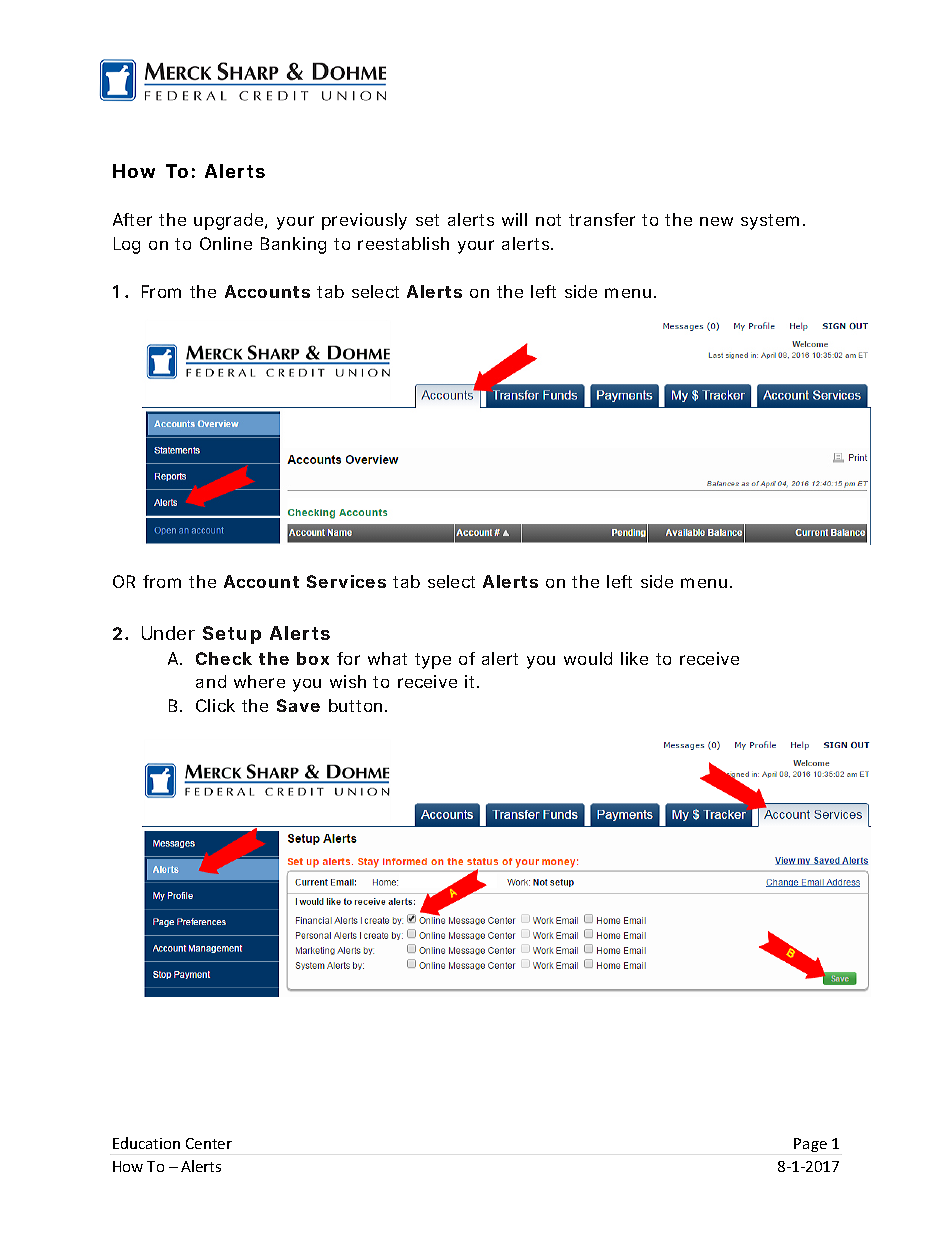 Image resolution: width=952 pixels, height=1233 pixels. Describe the element at coordinates (346, 581) in the page. I see `Services` at that location.
